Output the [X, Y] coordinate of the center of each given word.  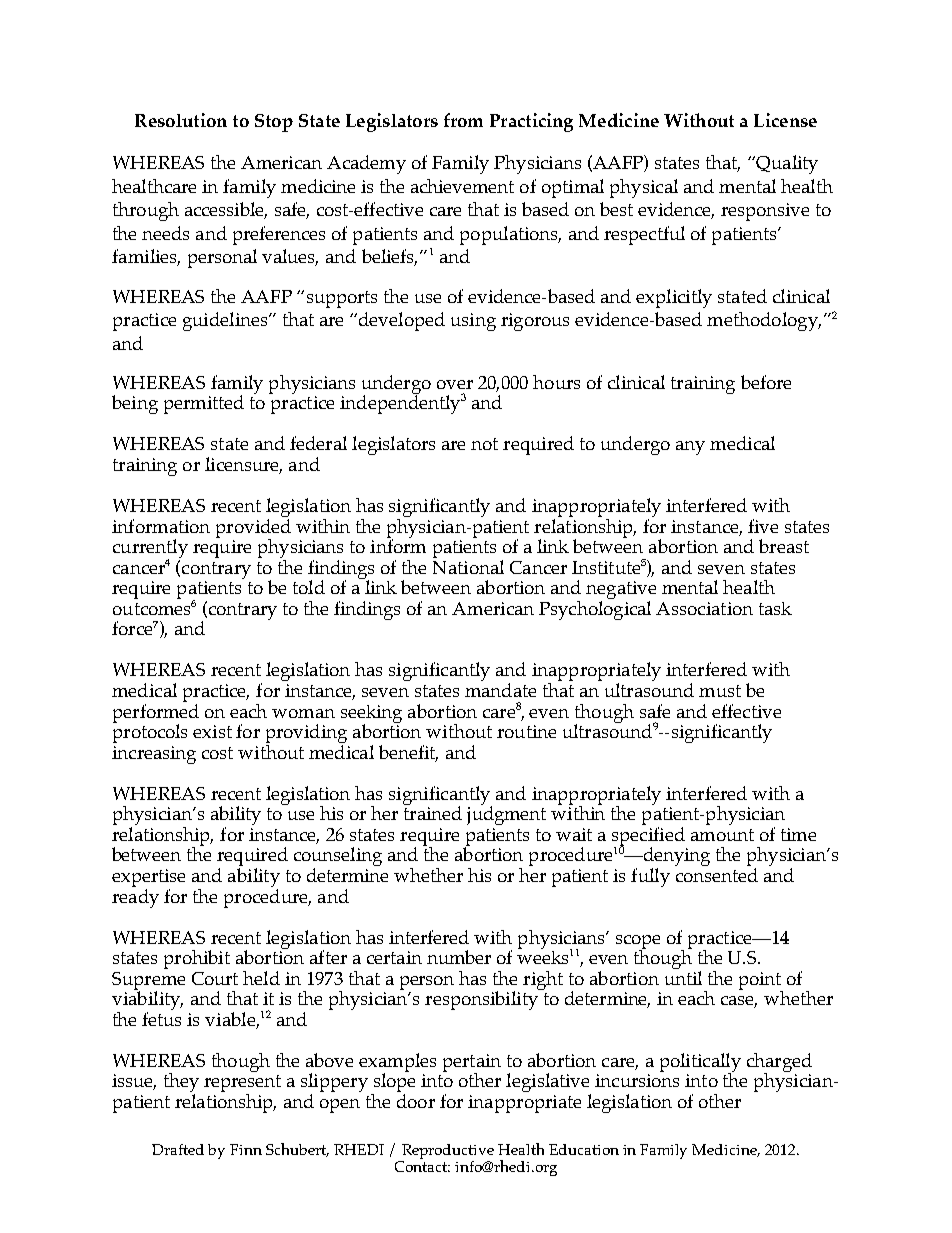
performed [156, 713]
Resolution [181, 120]
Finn [246, 1149]
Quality [786, 164]
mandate [500, 690]
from [463, 120]
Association [704, 608]
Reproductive [446, 1153]
